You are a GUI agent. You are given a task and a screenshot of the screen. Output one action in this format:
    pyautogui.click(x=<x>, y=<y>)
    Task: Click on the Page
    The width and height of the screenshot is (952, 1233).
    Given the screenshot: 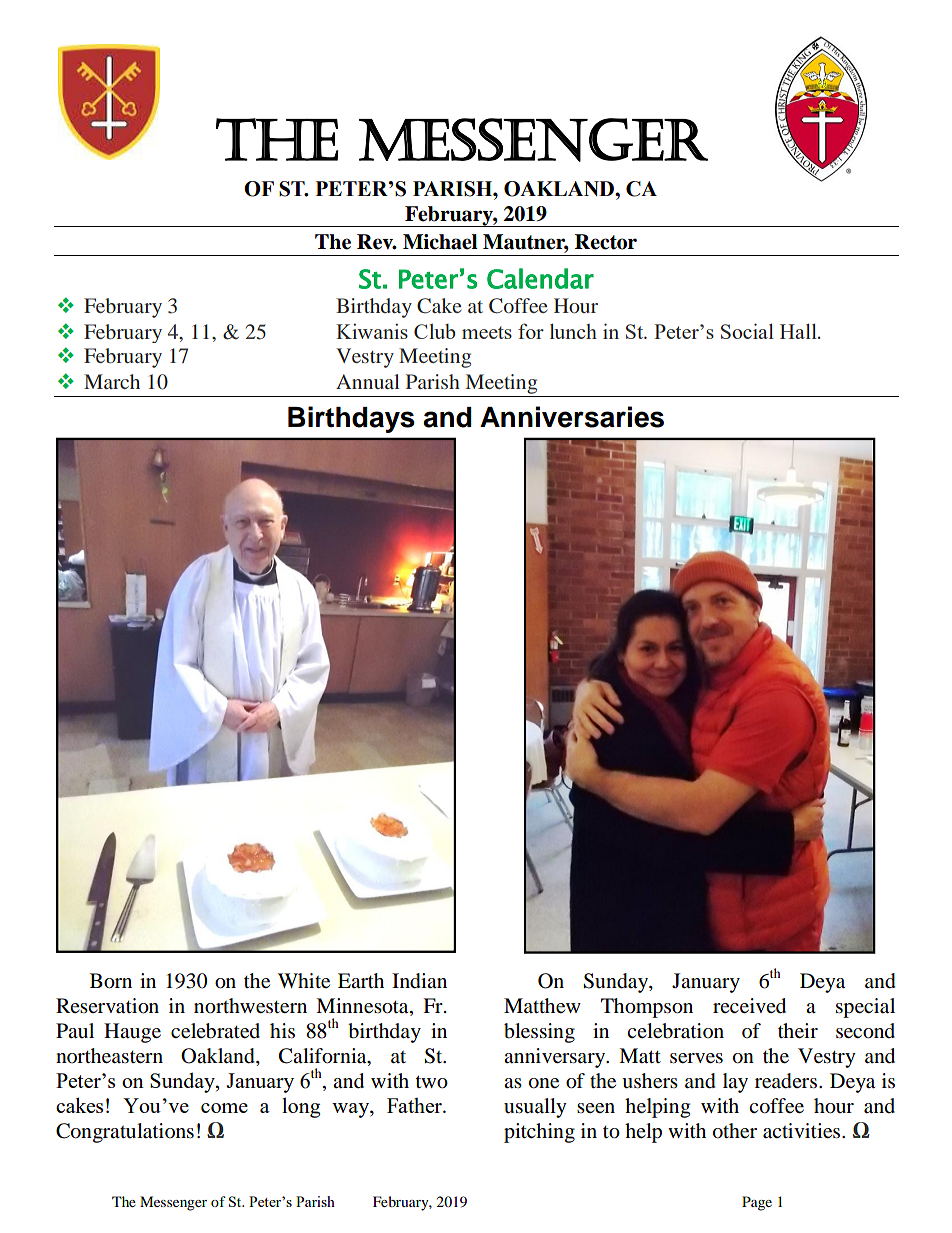 What is the action you would take?
    pyautogui.click(x=757, y=1203)
